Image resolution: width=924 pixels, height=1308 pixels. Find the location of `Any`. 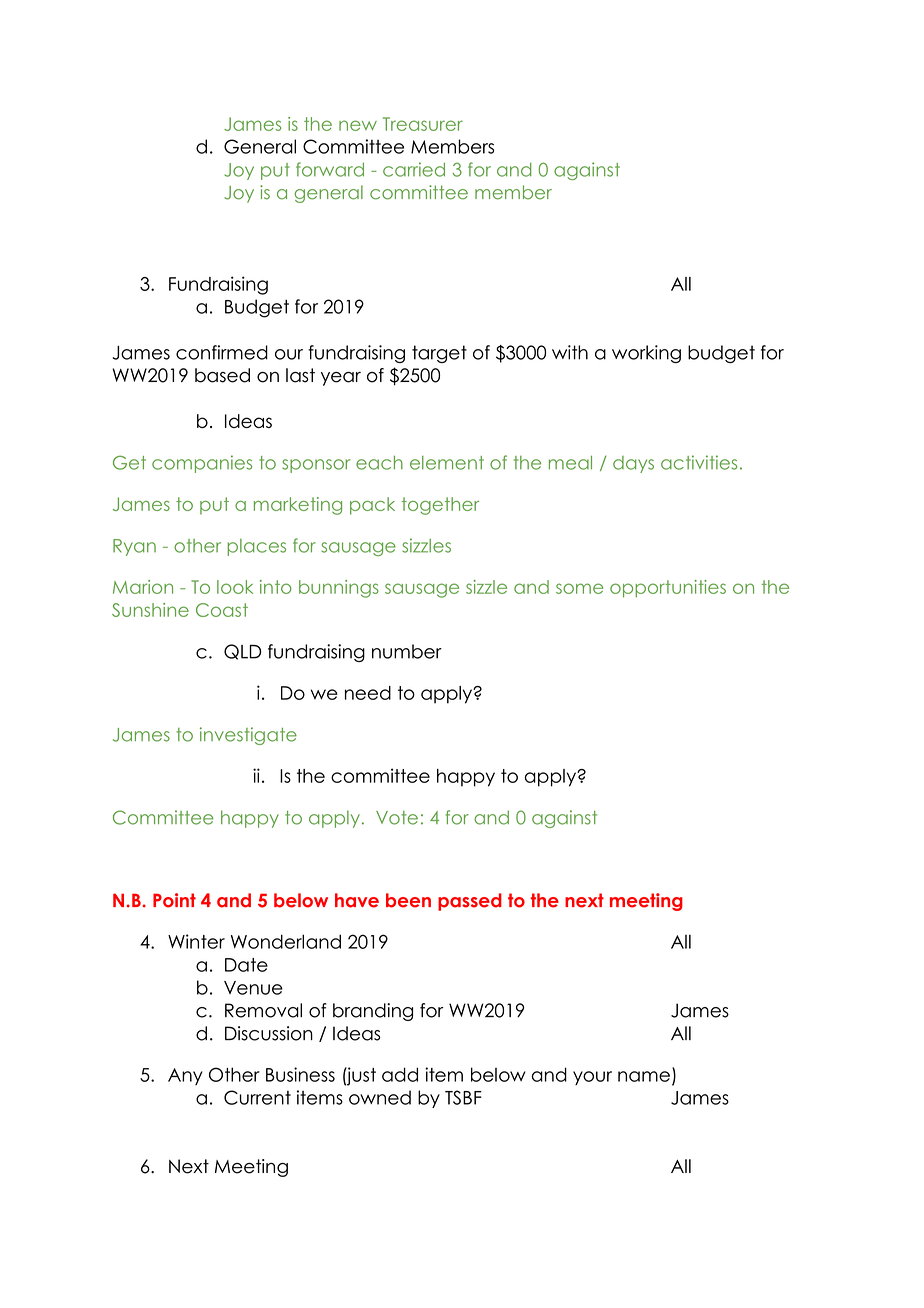

Any is located at coordinates (185, 1076).
